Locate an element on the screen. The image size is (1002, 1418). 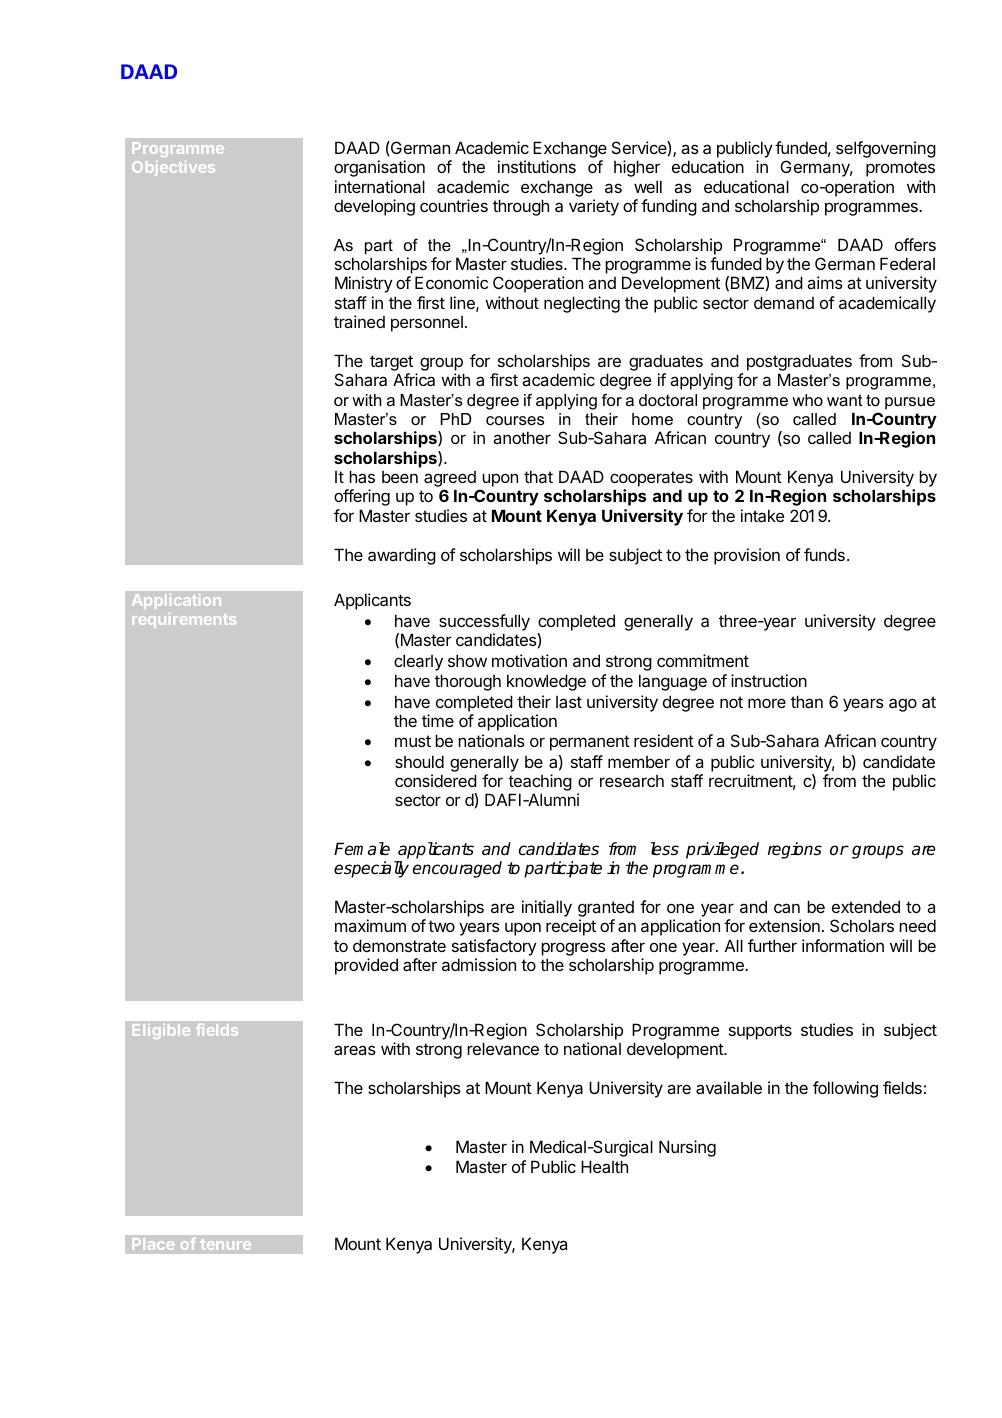
promotes is located at coordinates (900, 169).
